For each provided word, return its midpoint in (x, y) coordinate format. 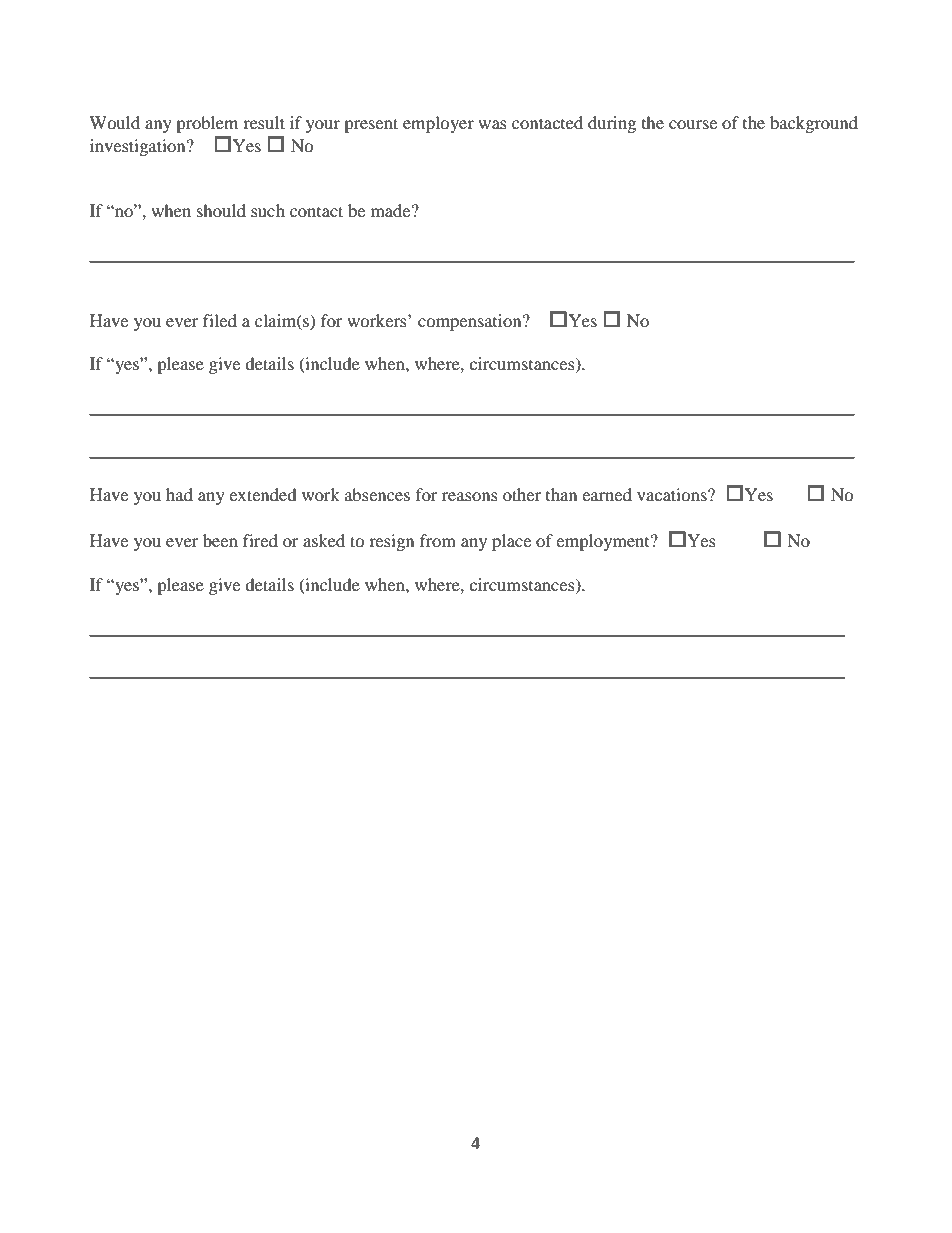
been (220, 540)
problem (207, 124)
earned (607, 494)
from (438, 540)
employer (438, 124)
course (693, 124)
